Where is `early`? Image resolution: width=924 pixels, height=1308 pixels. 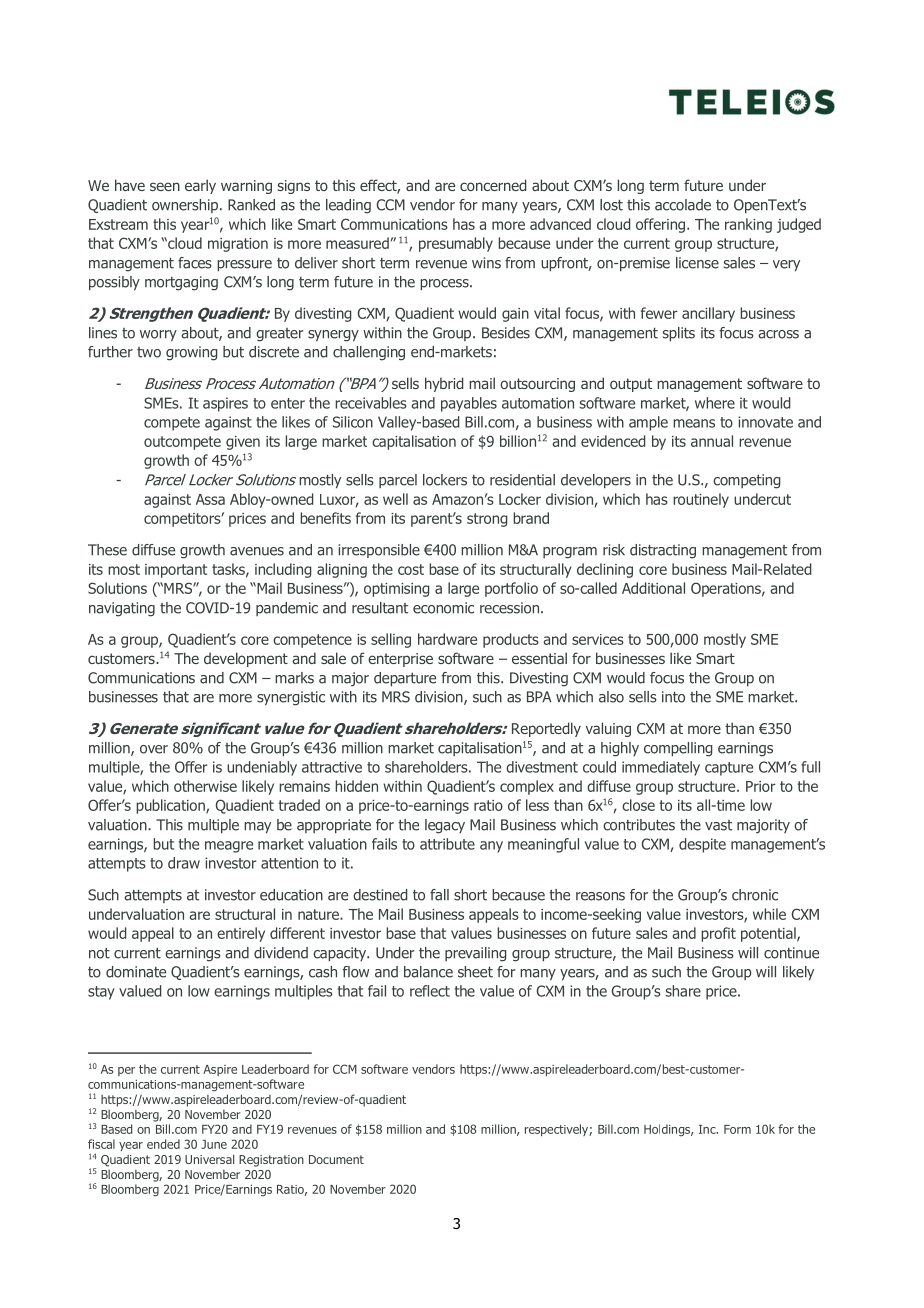 early is located at coordinates (200, 186).
